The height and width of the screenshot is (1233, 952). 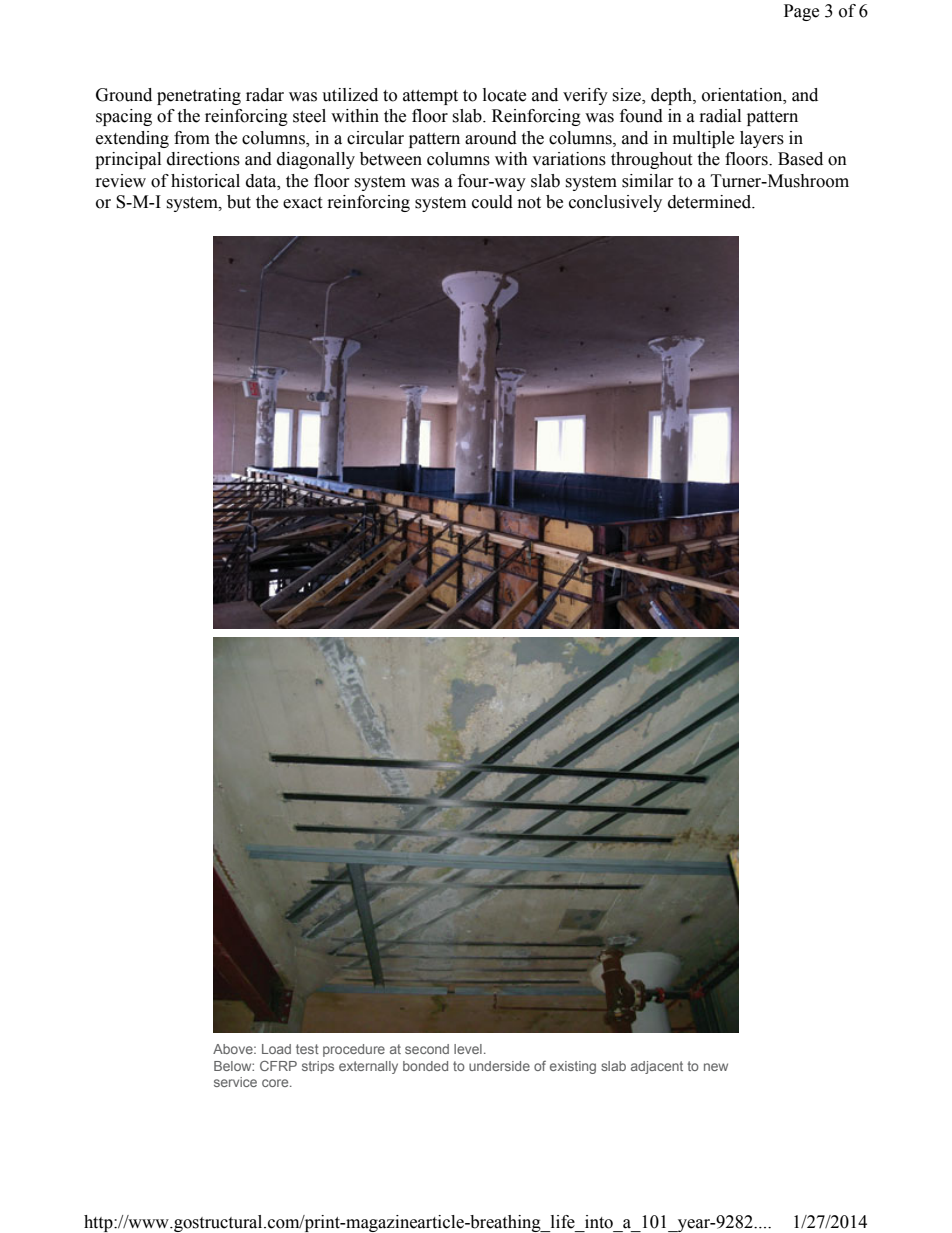 What do you see at coordinates (468, 1049) in the screenshot?
I see `level` at bounding box center [468, 1049].
